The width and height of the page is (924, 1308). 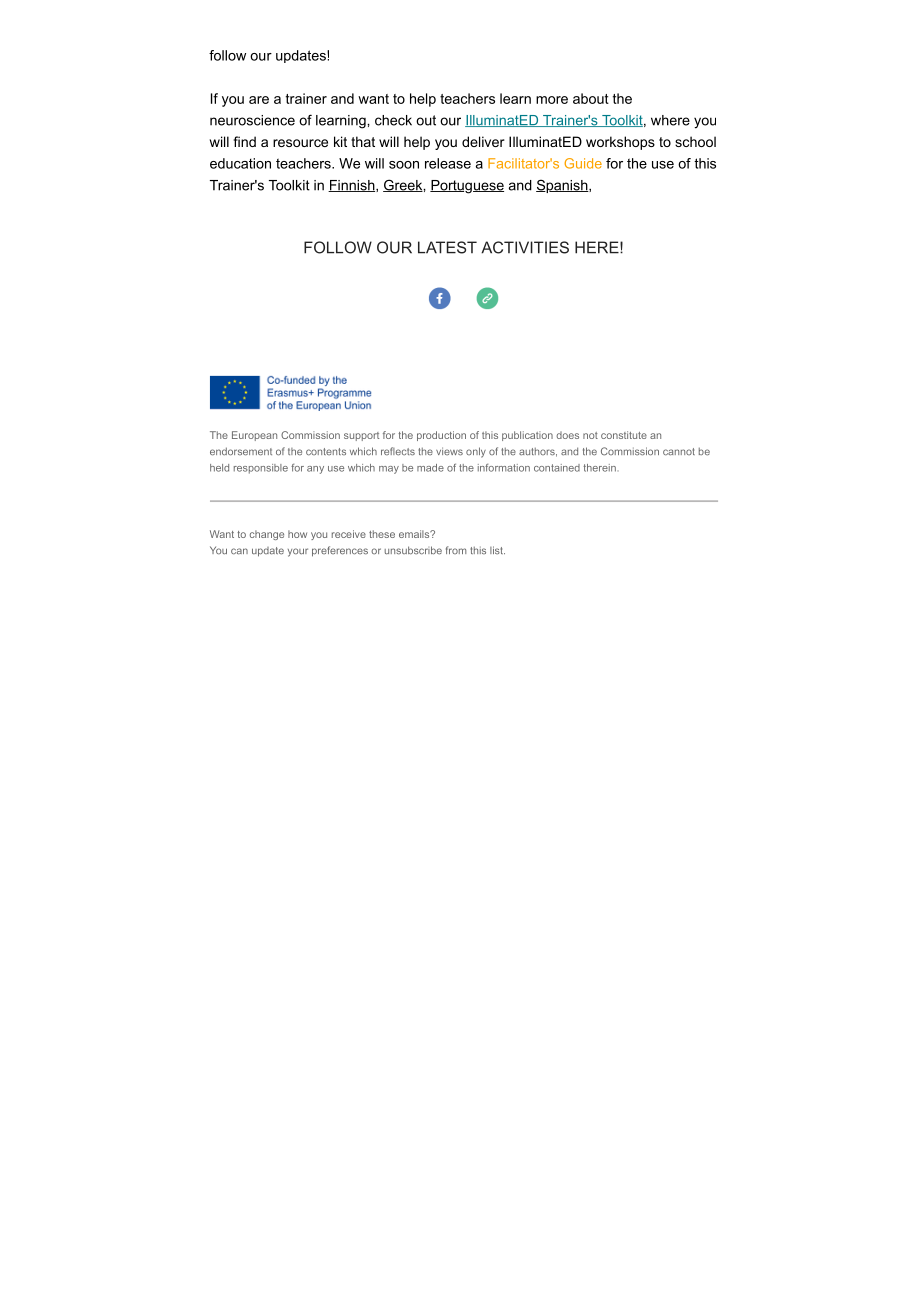 What do you see at coordinates (525, 247) in the page?
I see `ACTIVITIES` at bounding box center [525, 247].
